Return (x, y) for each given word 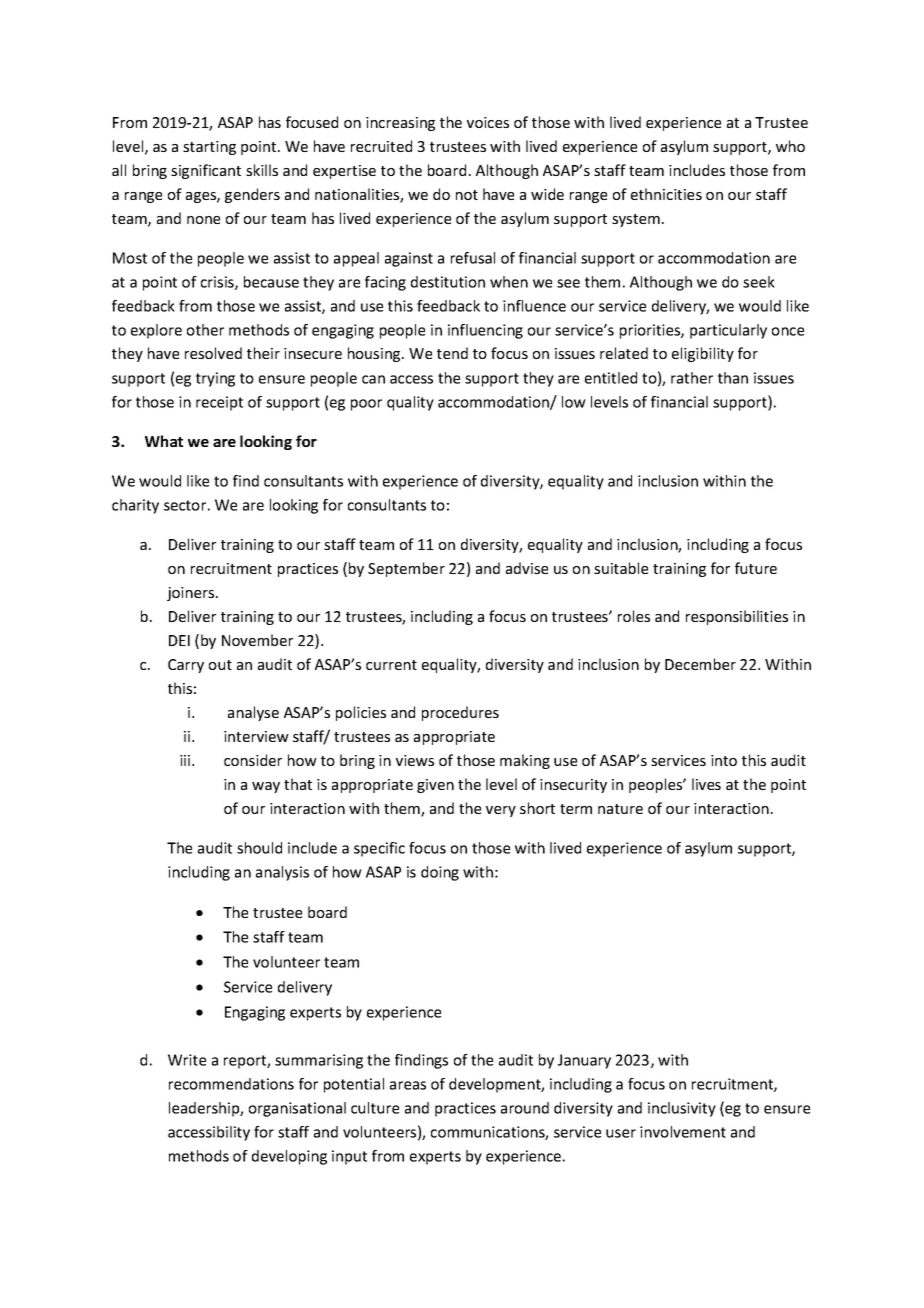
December (700, 664)
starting (209, 148)
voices (488, 122)
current (391, 665)
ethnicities (666, 194)
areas (408, 1085)
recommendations (231, 1084)
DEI (179, 640)
